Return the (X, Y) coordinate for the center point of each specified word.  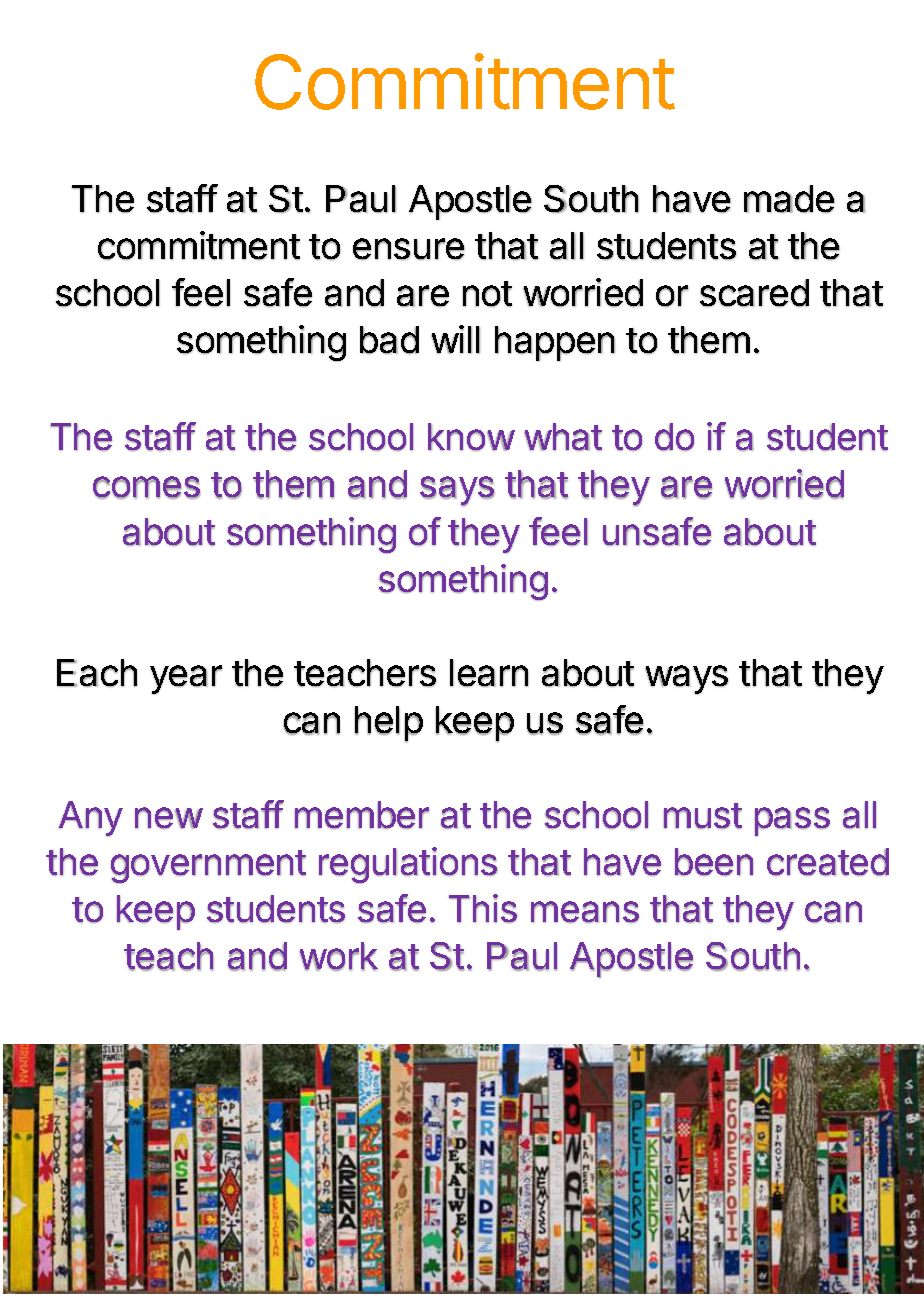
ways (686, 680)
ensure (408, 249)
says (457, 491)
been (714, 862)
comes (146, 487)
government (208, 867)
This (483, 908)
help (389, 724)
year (186, 680)
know (471, 437)
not (487, 294)
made (789, 199)
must (703, 816)
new (169, 818)
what (563, 437)
